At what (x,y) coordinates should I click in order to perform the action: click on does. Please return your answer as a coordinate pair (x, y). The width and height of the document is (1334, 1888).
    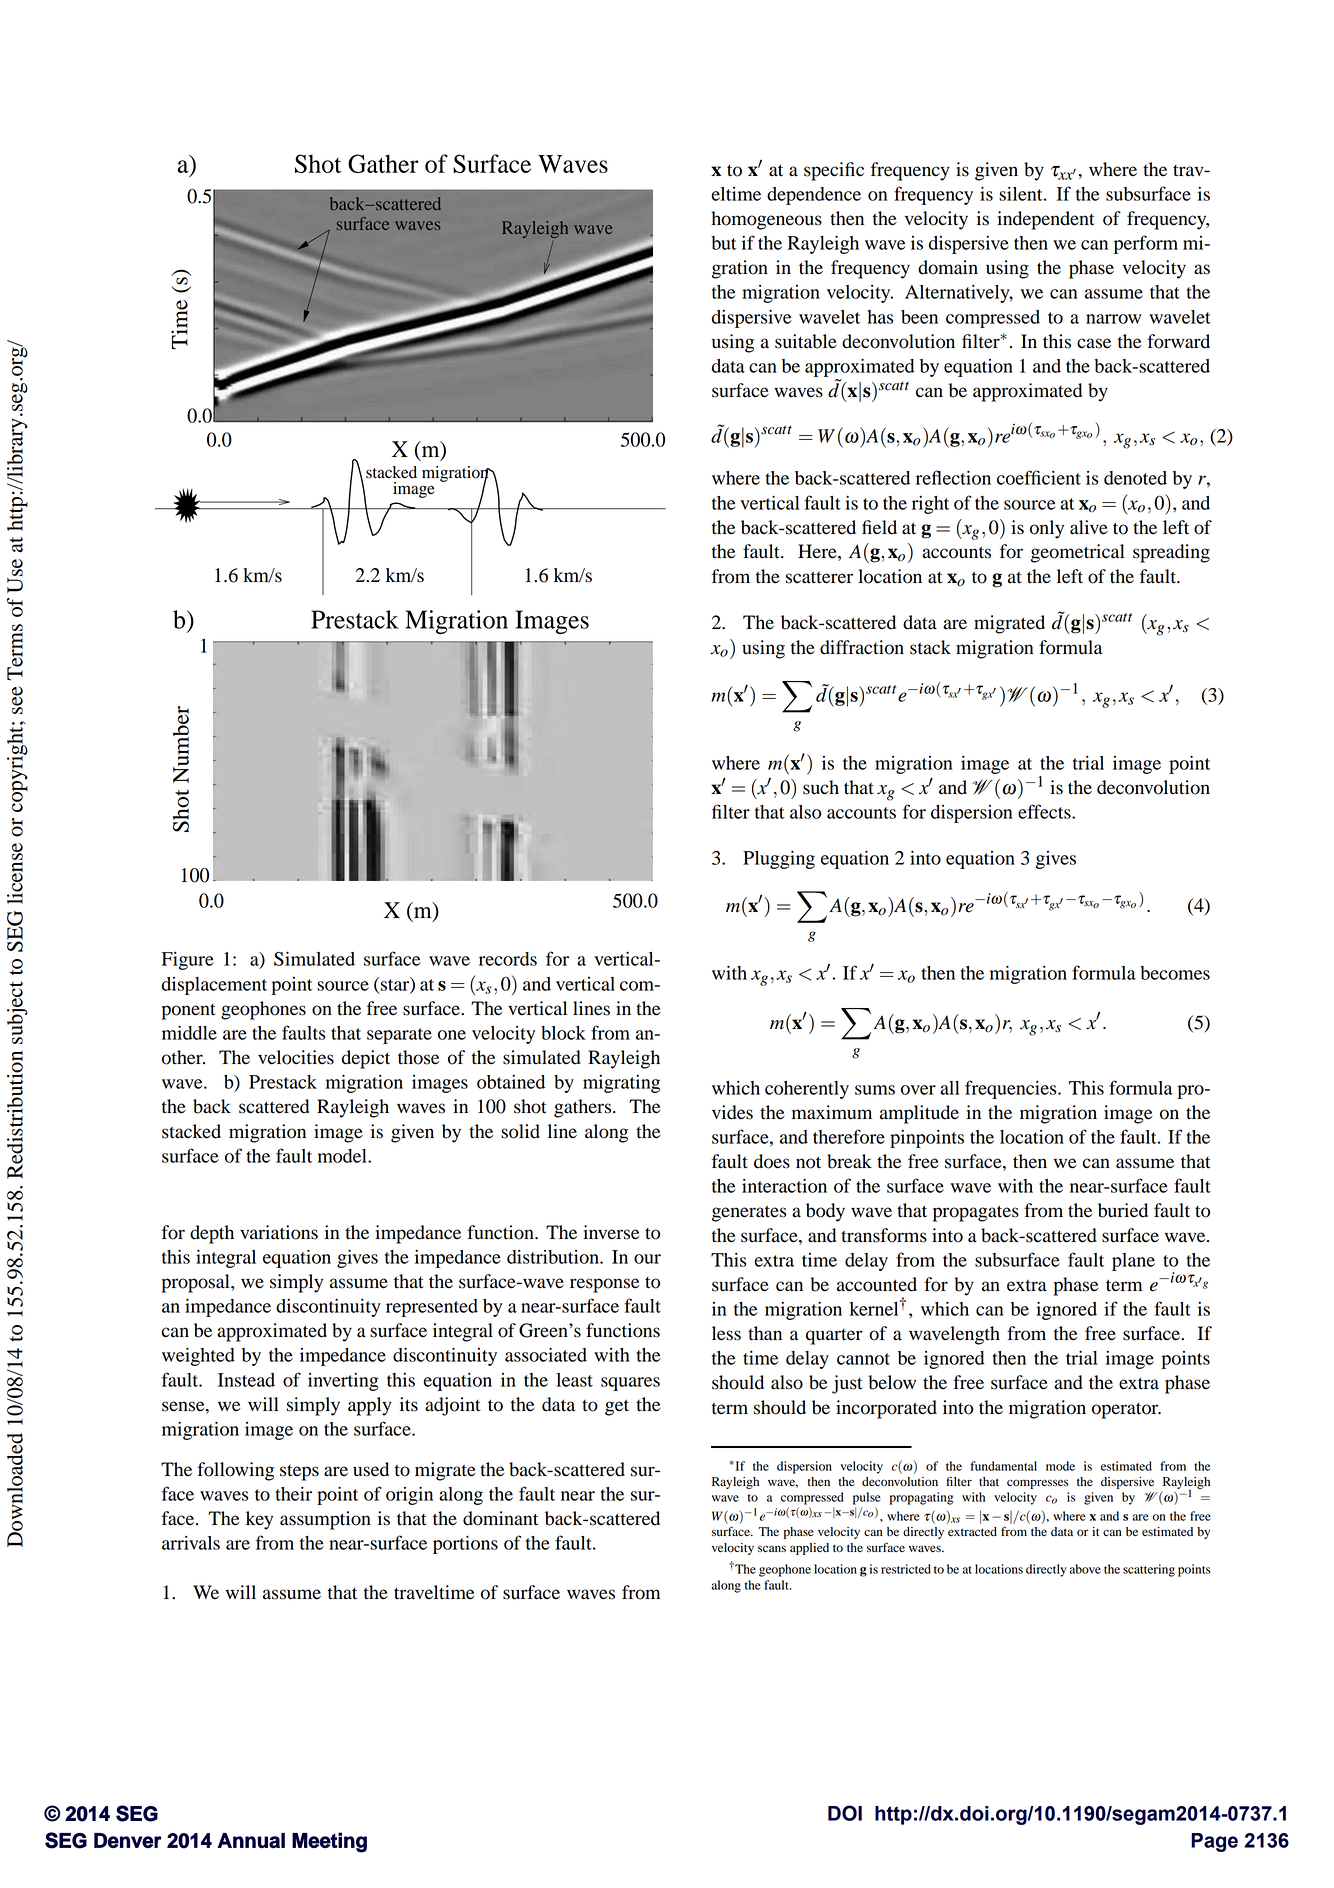
    Looking at the image, I should click on (772, 1161).
